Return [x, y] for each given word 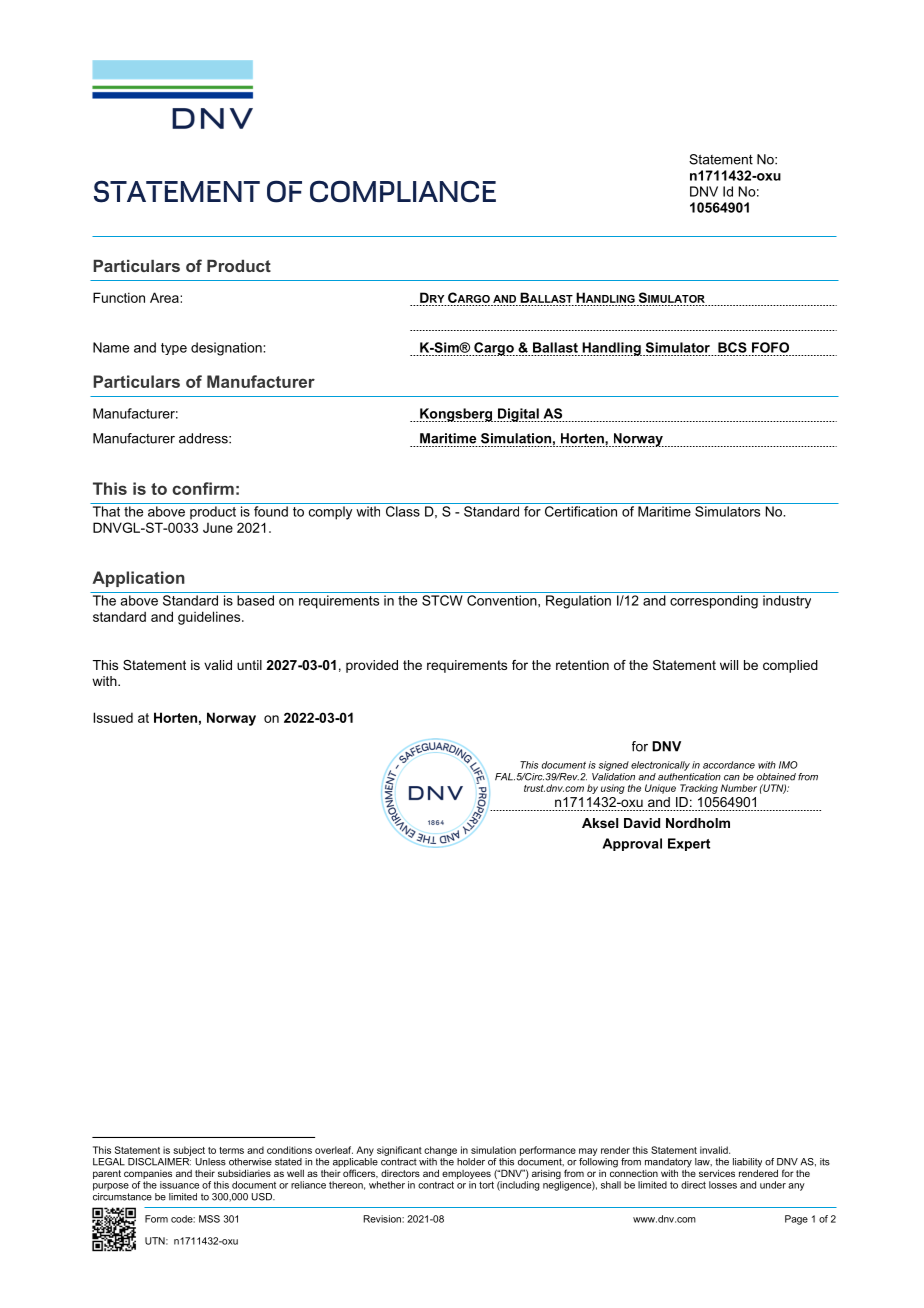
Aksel [600, 823]
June [218, 528]
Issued [113, 717]
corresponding [714, 602]
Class [403, 511]
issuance [179, 1185]
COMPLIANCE [403, 191]
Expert [689, 844]
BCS [732, 347]
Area [165, 297]
